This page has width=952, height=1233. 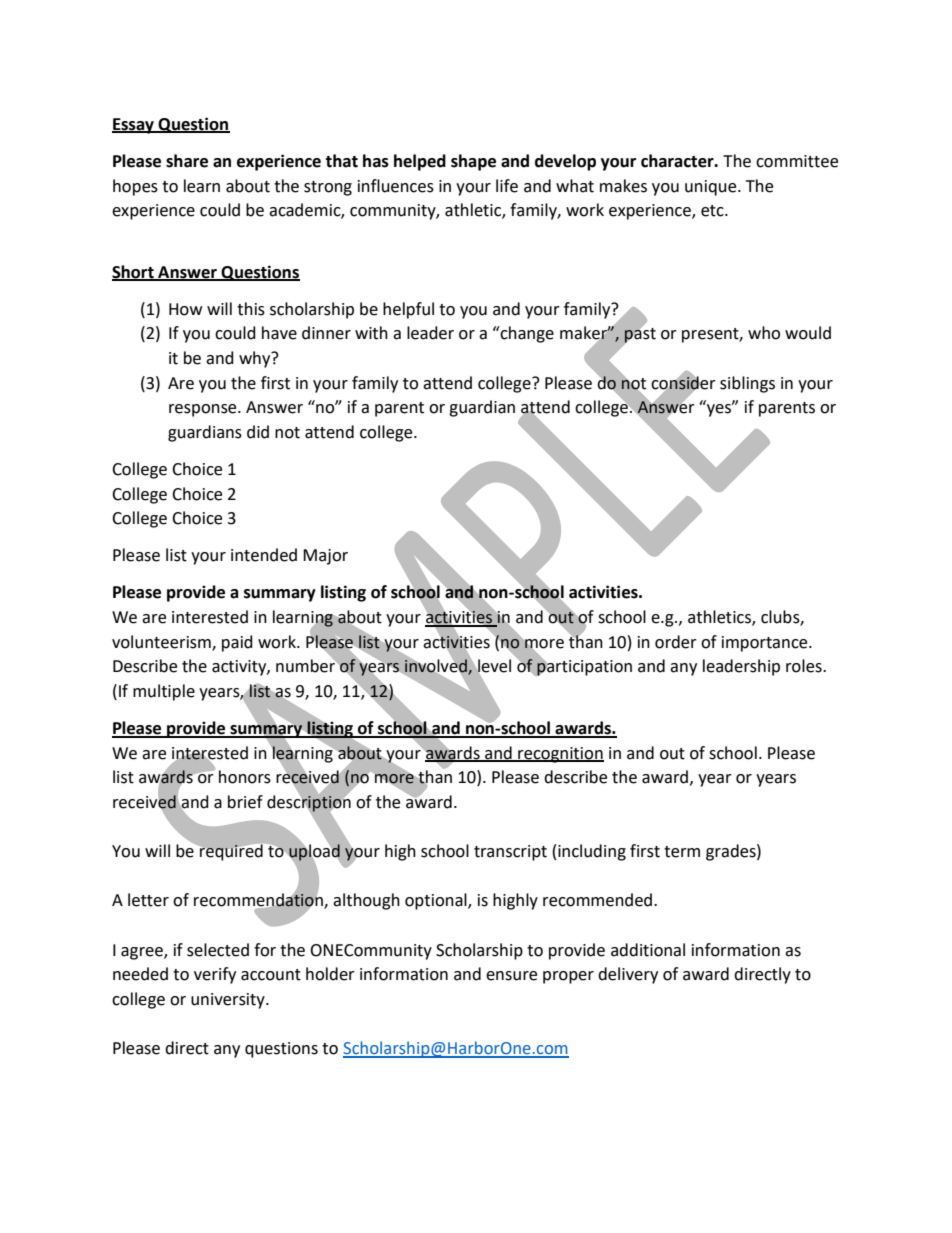 What do you see at coordinates (264, 555) in the page?
I see `intended` at bounding box center [264, 555].
